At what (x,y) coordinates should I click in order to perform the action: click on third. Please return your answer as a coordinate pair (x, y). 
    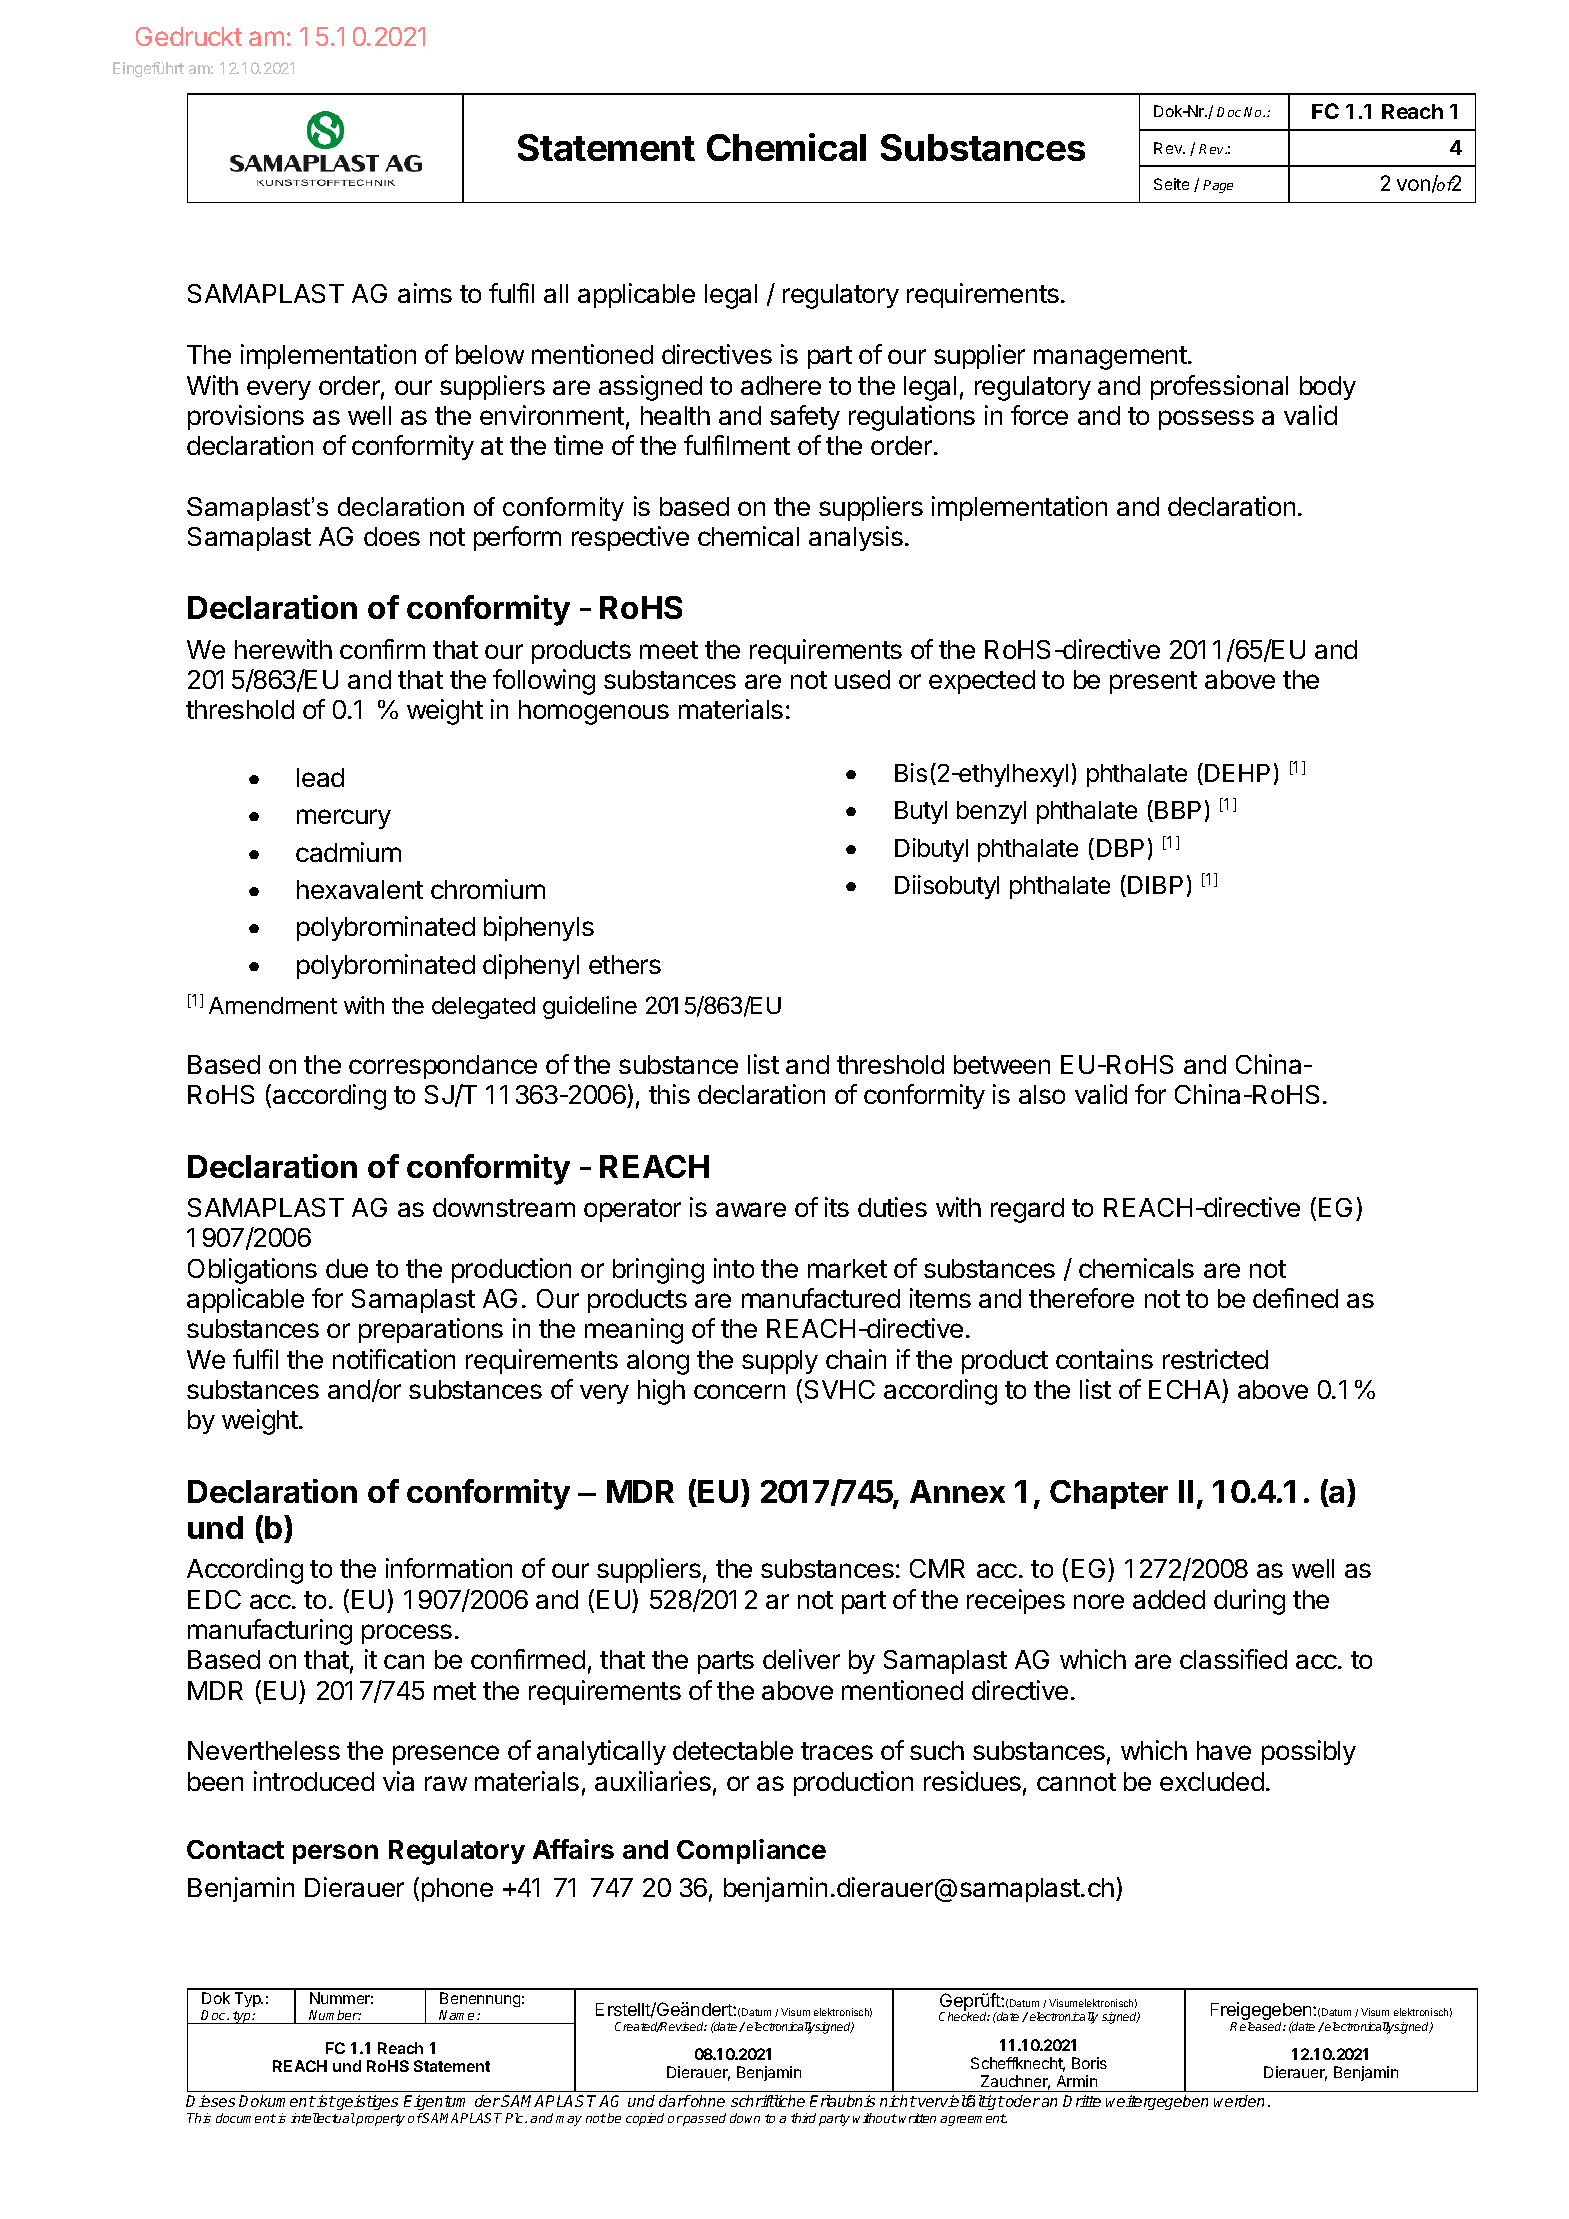
    Looking at the image, I should click on (803, 2118).
